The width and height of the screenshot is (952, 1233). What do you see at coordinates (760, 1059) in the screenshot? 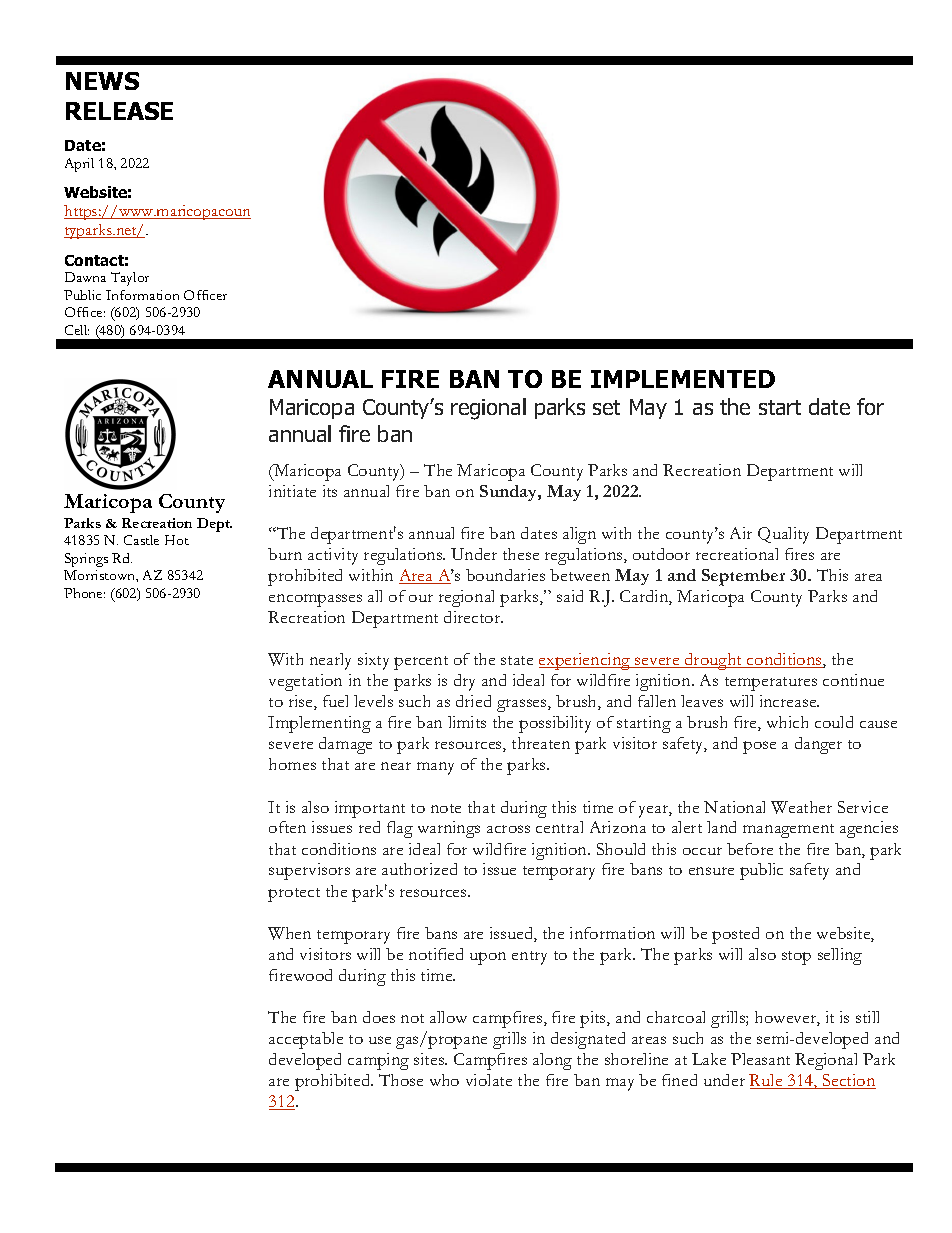
I see `Pleasant` at bounding box center [760, 1059].
